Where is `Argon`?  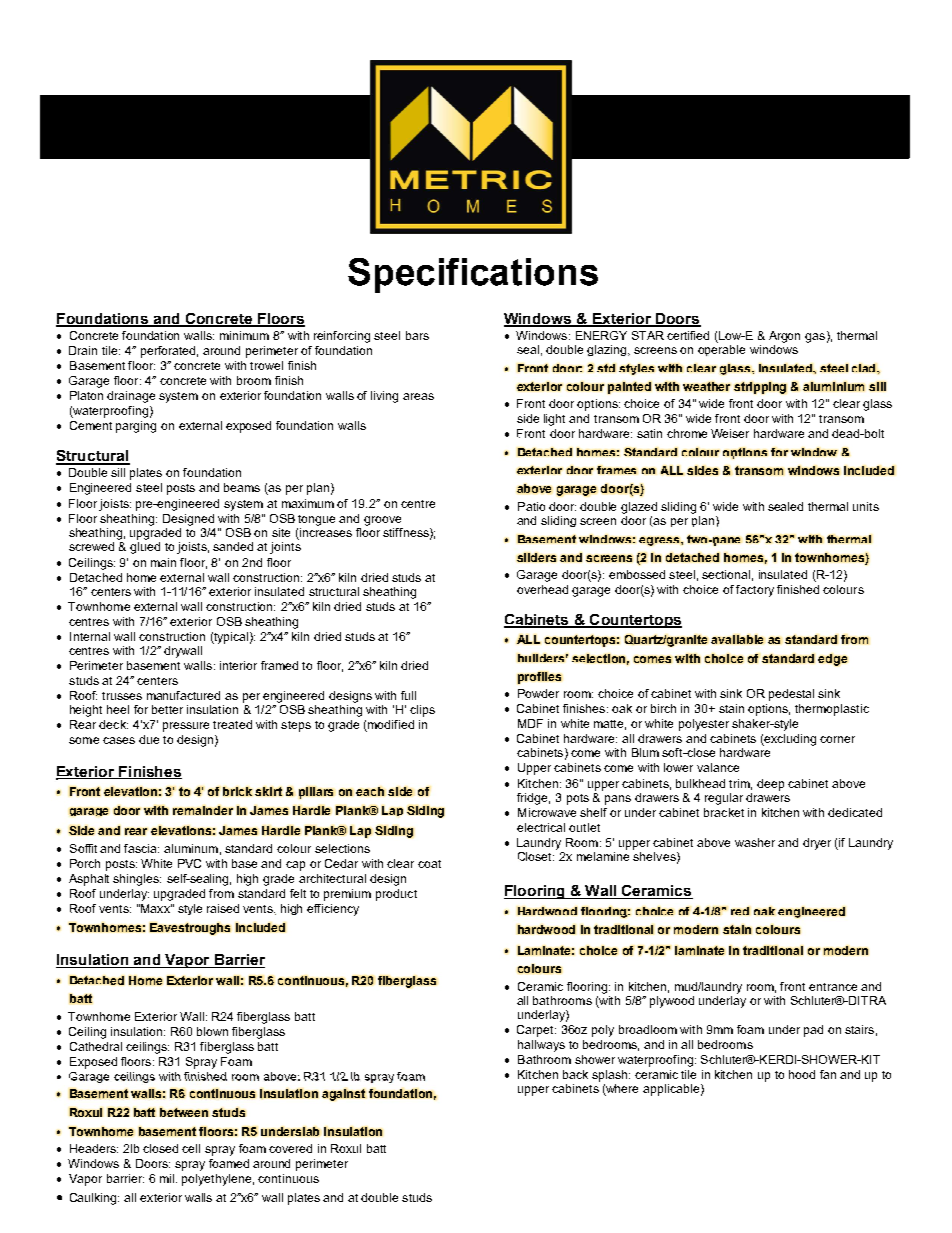
Argon is located at coordinates (784, 337).
